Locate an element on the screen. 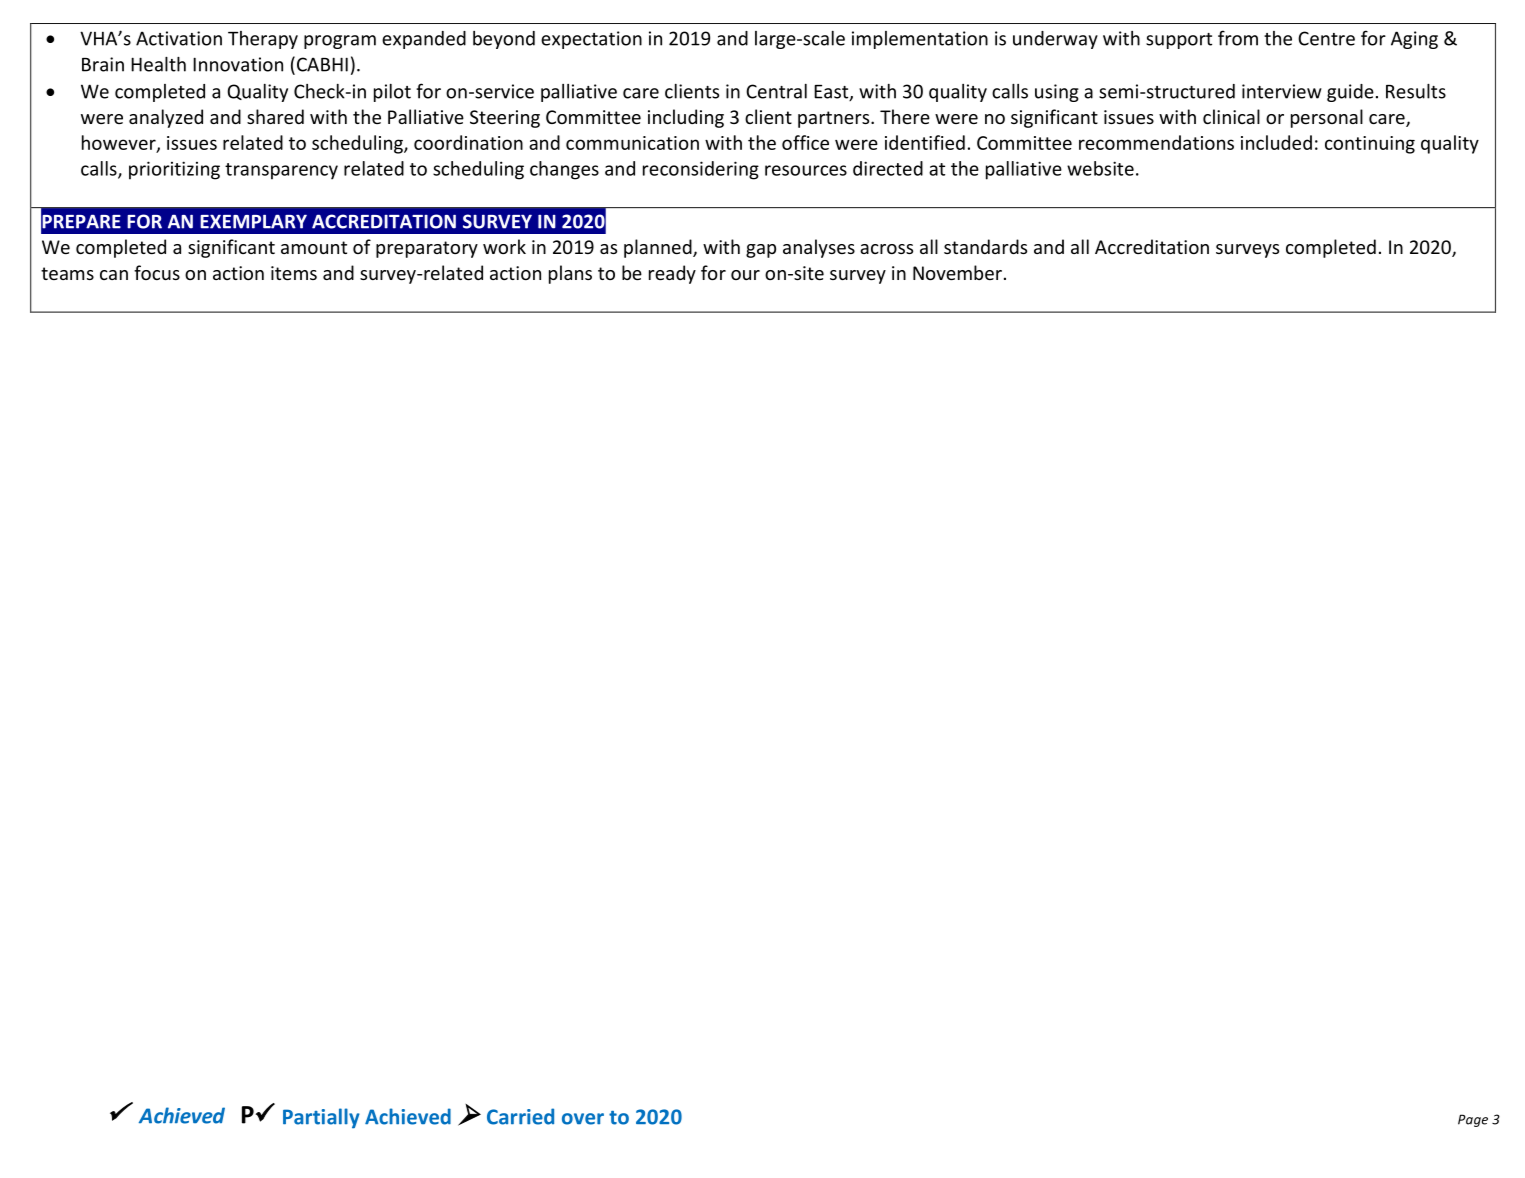 The height and width of the screenshot is (1178, 1525). focus is located at coordinates (157, 272).
